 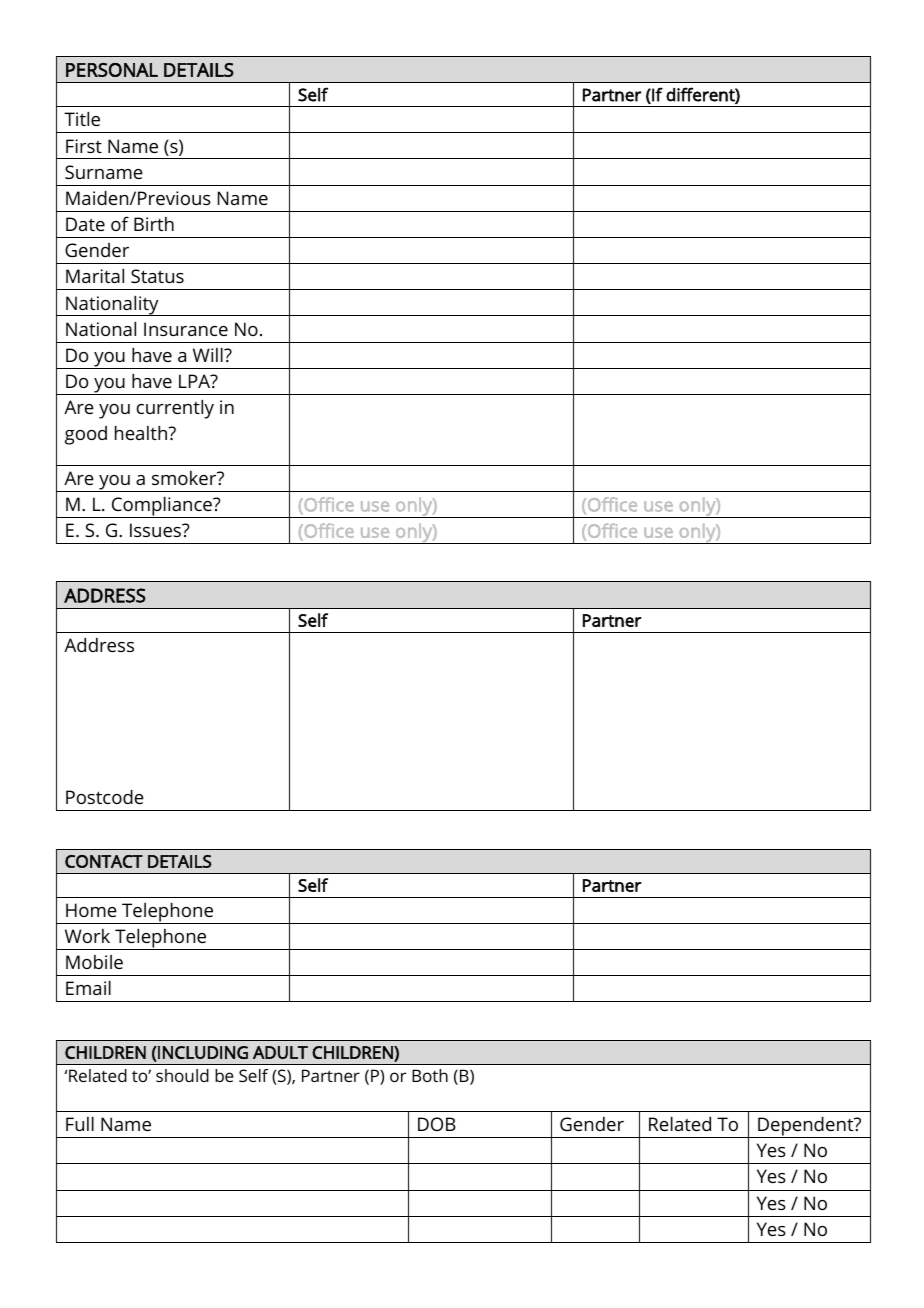 What do you see at coordinates (112, 70) in the document?
I see `PERSONAL` at bounding box center [112, 70].
